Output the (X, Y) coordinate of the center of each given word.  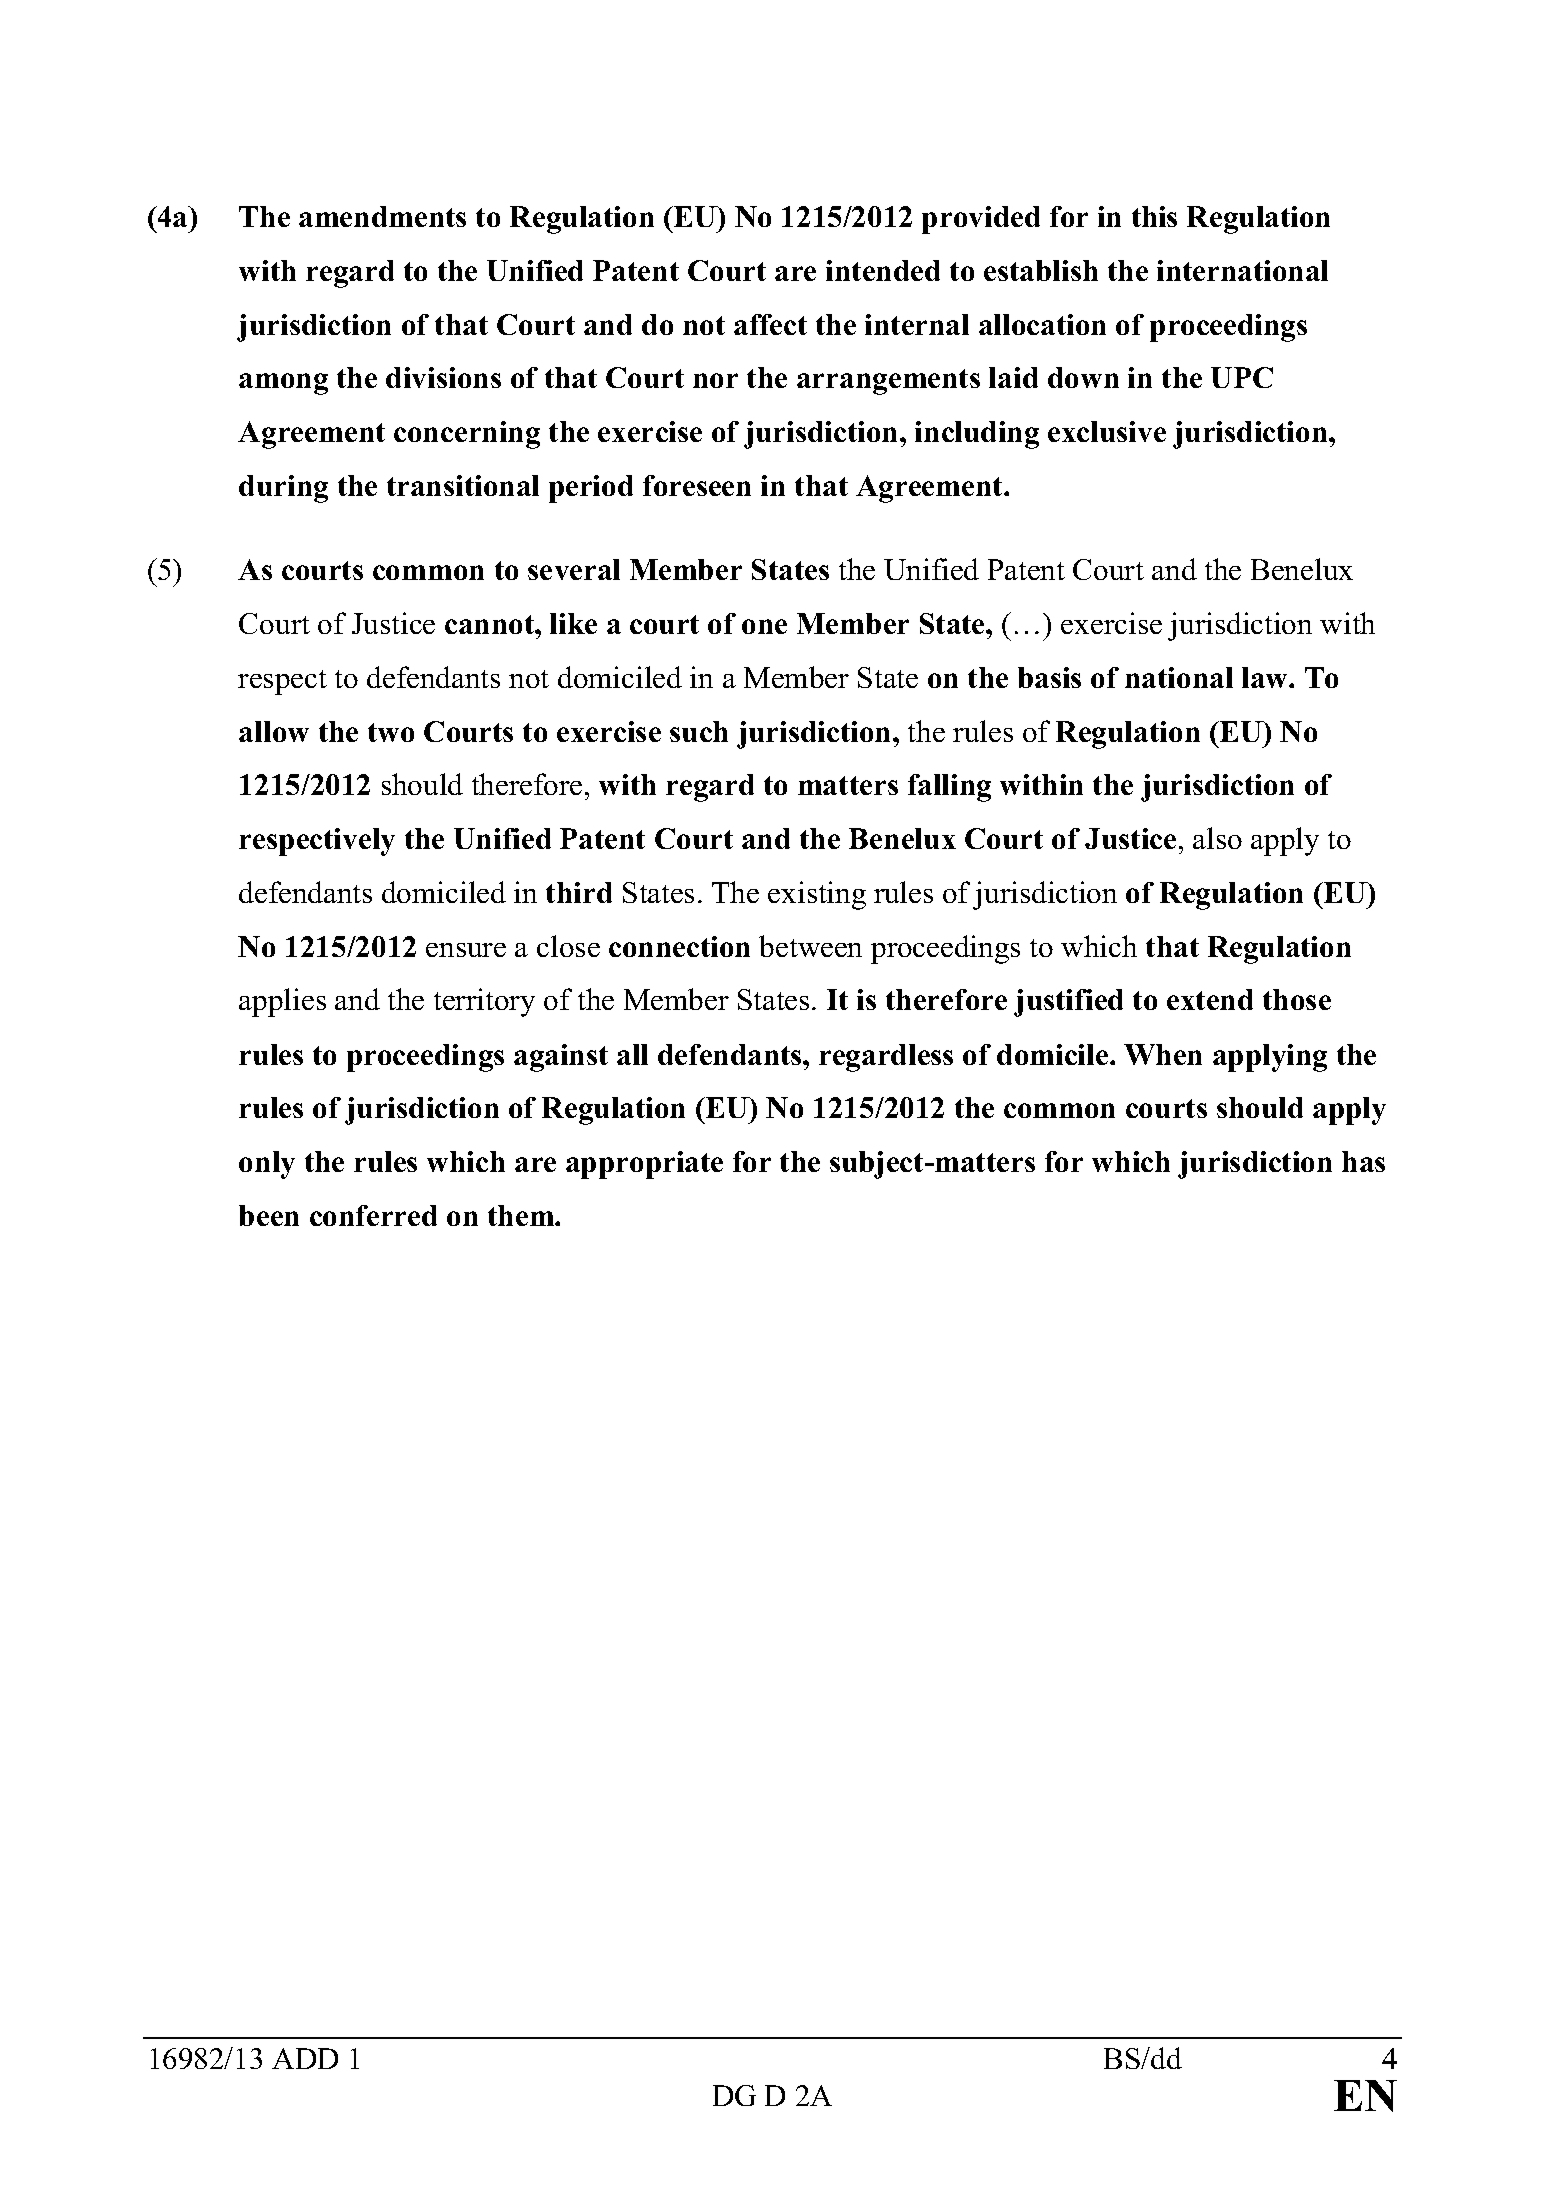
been (269, 1215)
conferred (373, 1215)
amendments (382, 216)
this (1154, 216)
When (1163, 1054)
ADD (305, 2058)
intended (883, 270)
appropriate (644, 1165)
